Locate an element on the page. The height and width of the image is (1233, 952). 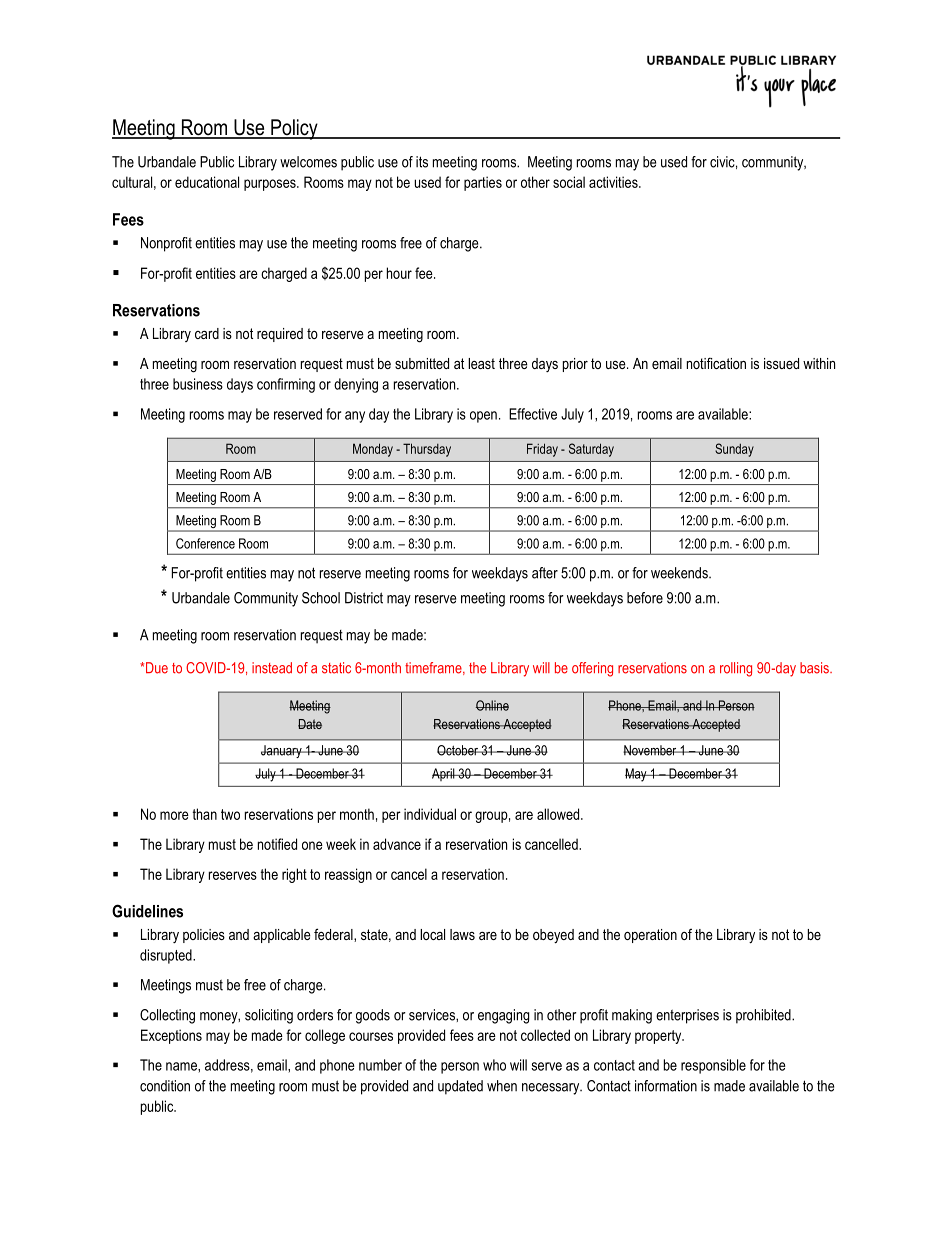
name is located at coordinates (182, 1066).
